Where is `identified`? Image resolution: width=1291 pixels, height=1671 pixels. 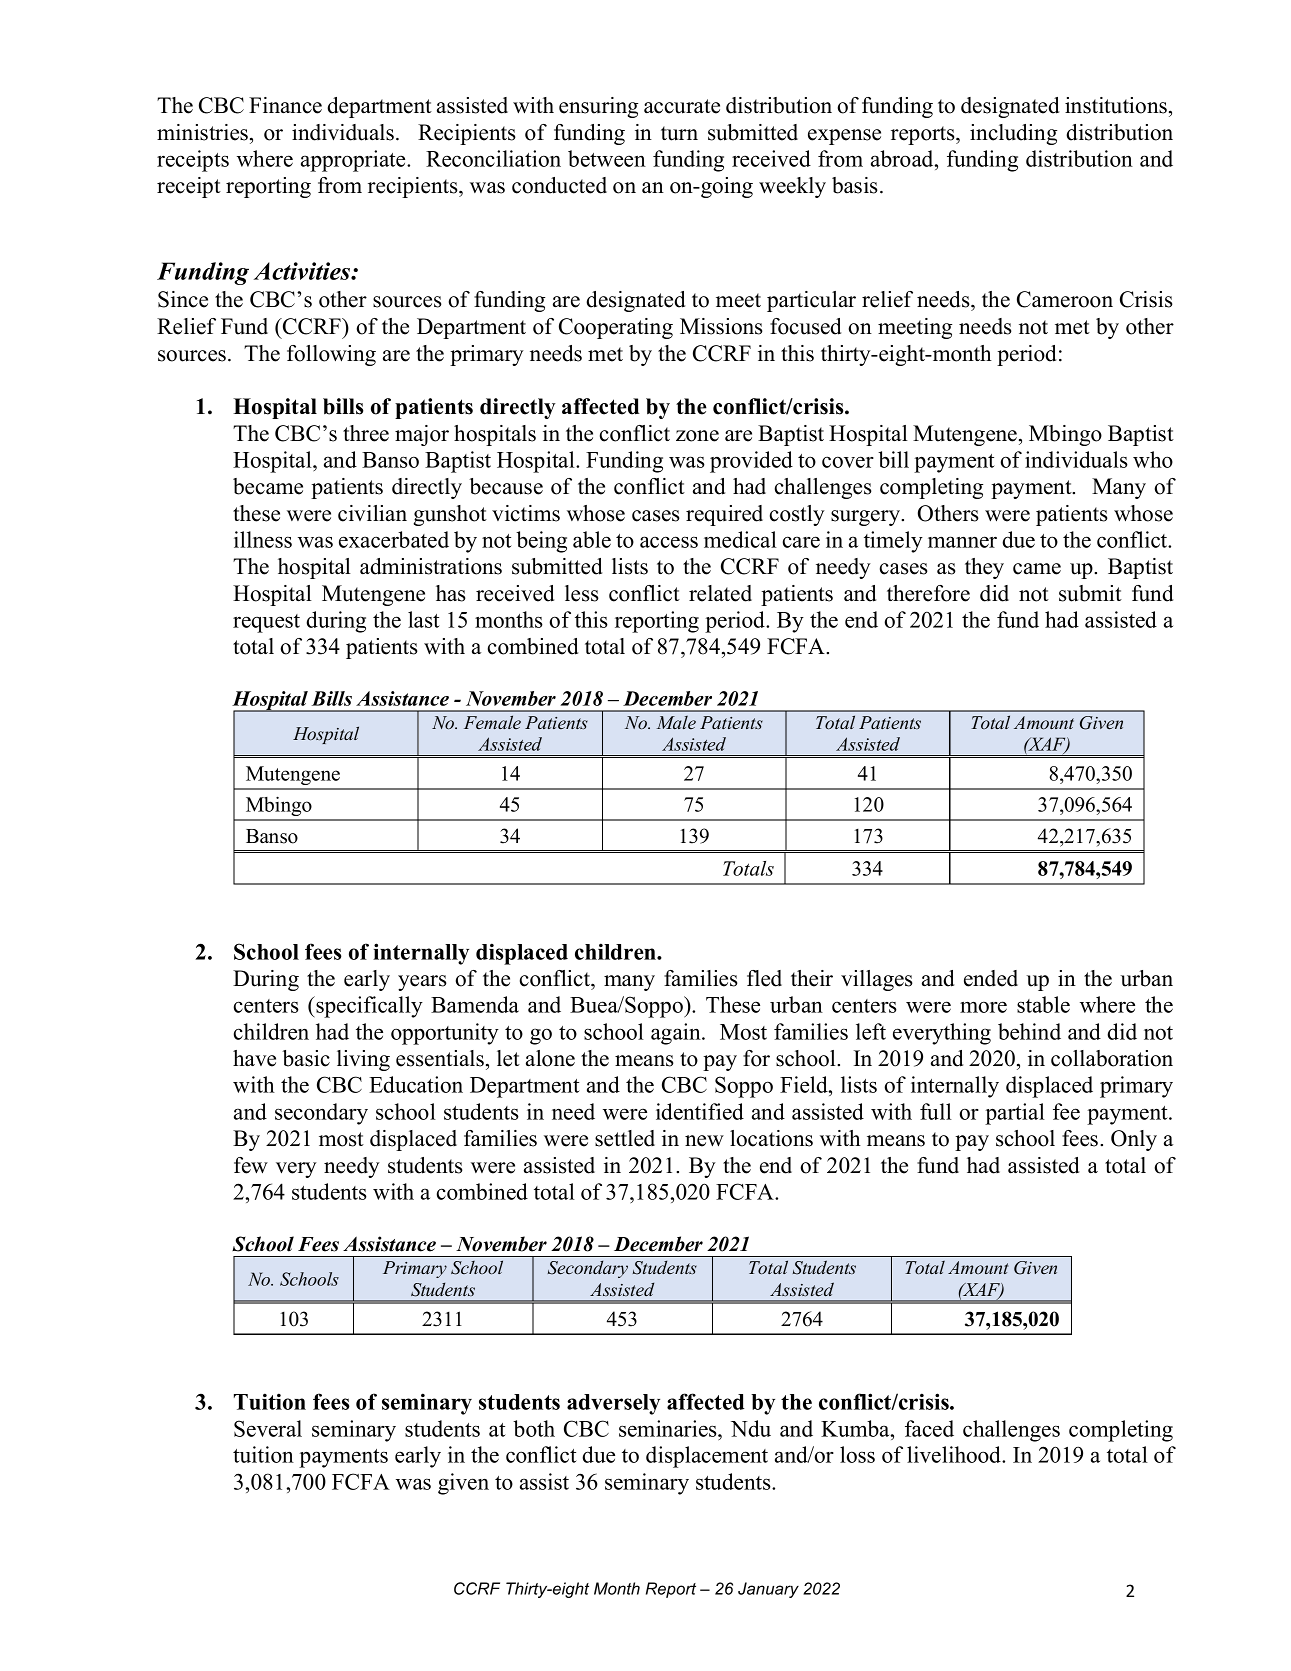
identified is located at coordinates (700, 1111).
